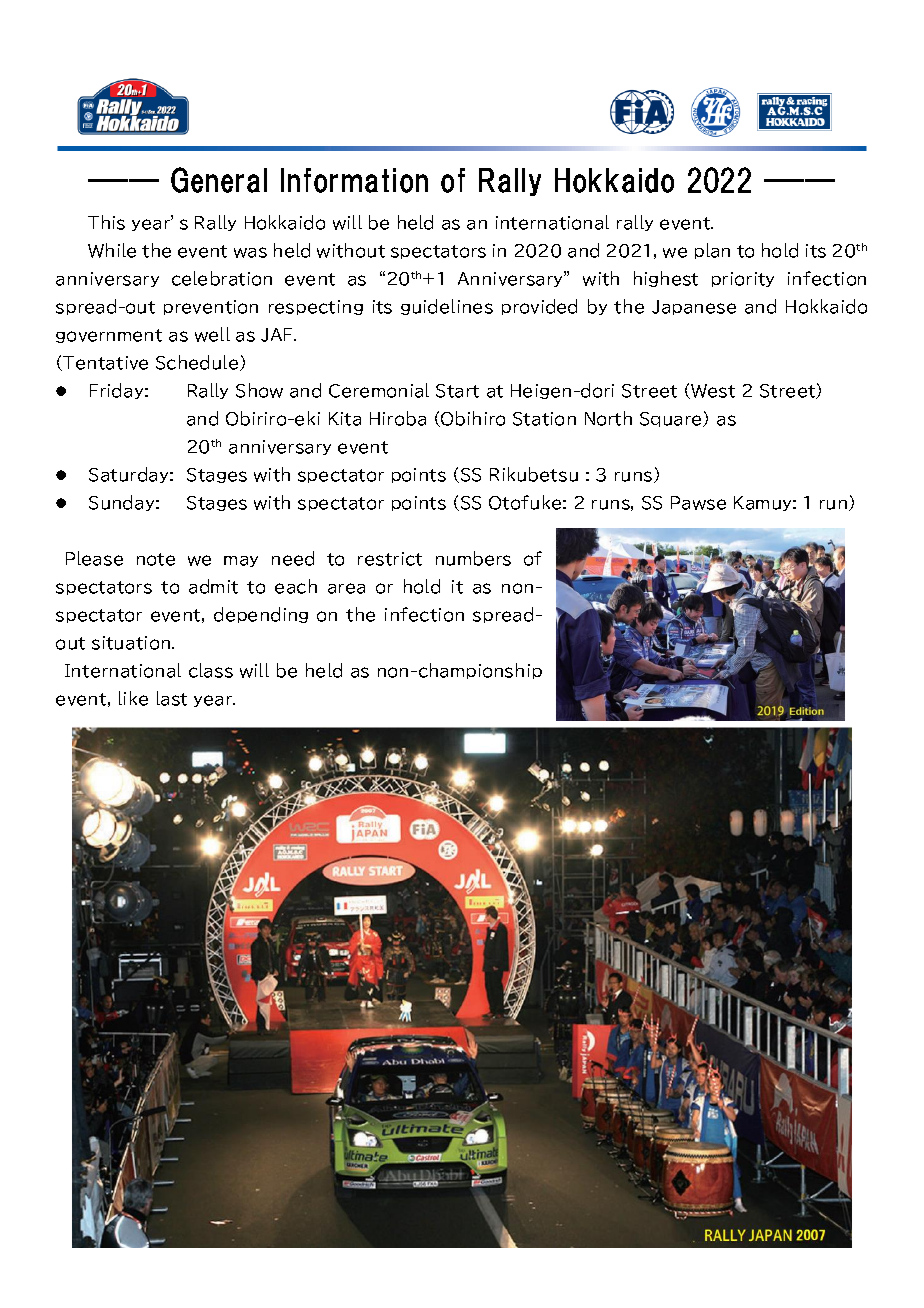 Image resolution: width=924 pixels, height=1308 pixels. Describe the element at coordinates (354, 180) in the screenshot. I see `Information` at that location.
